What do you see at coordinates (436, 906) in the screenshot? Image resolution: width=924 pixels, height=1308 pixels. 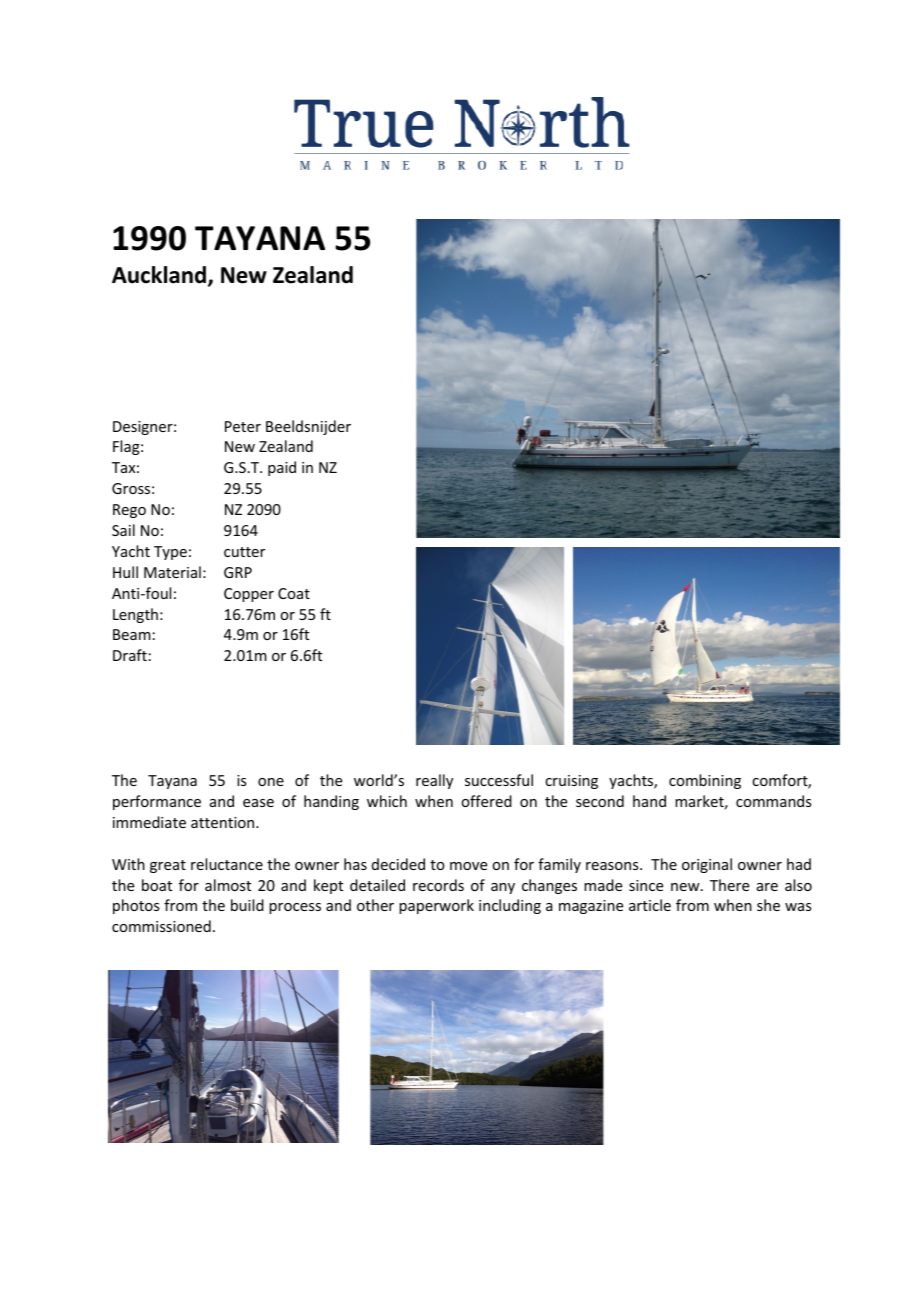 I see `paperwork` at bounding box center [436, 906].
